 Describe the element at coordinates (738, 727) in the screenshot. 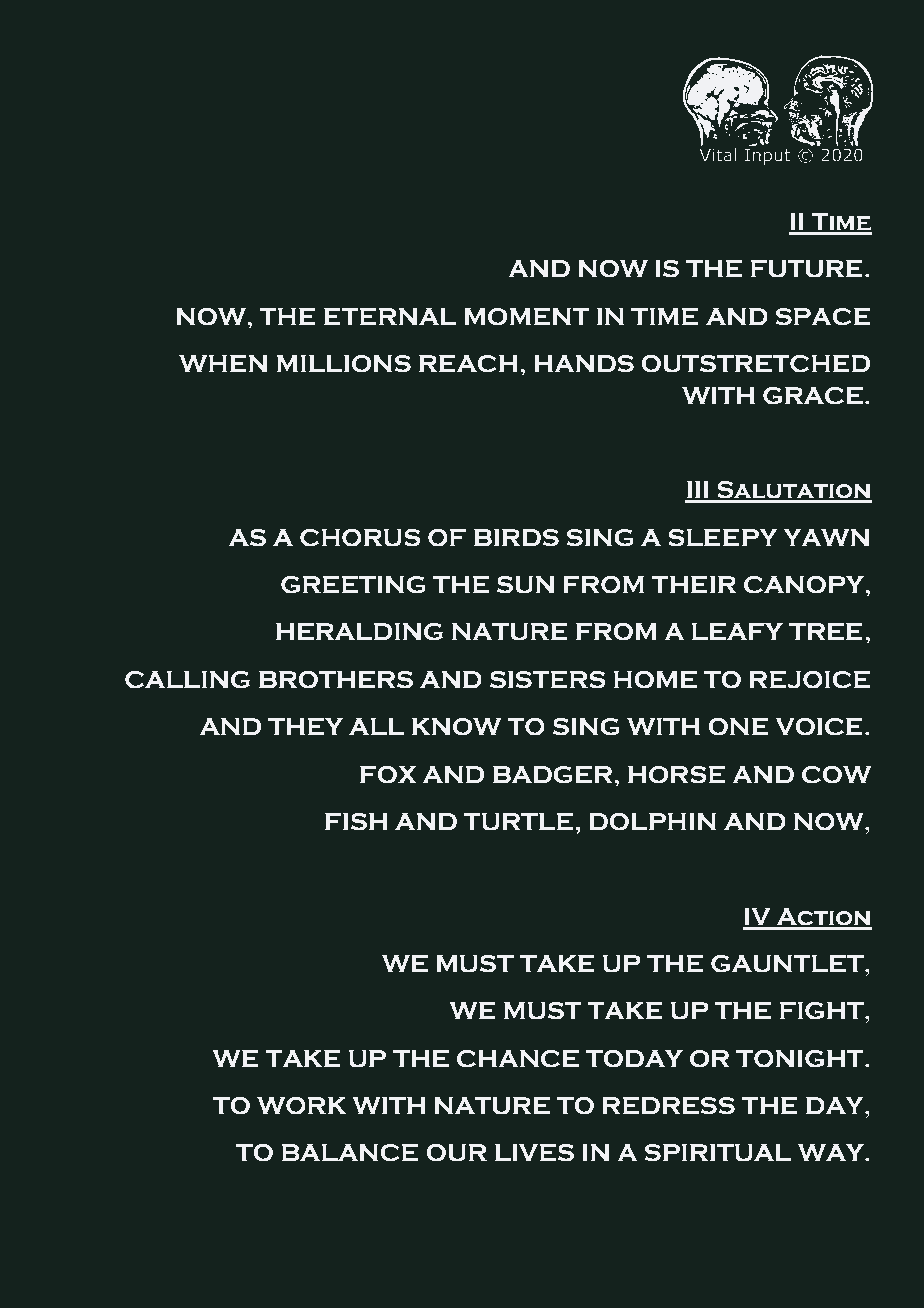

I see `ONE` at that location.
